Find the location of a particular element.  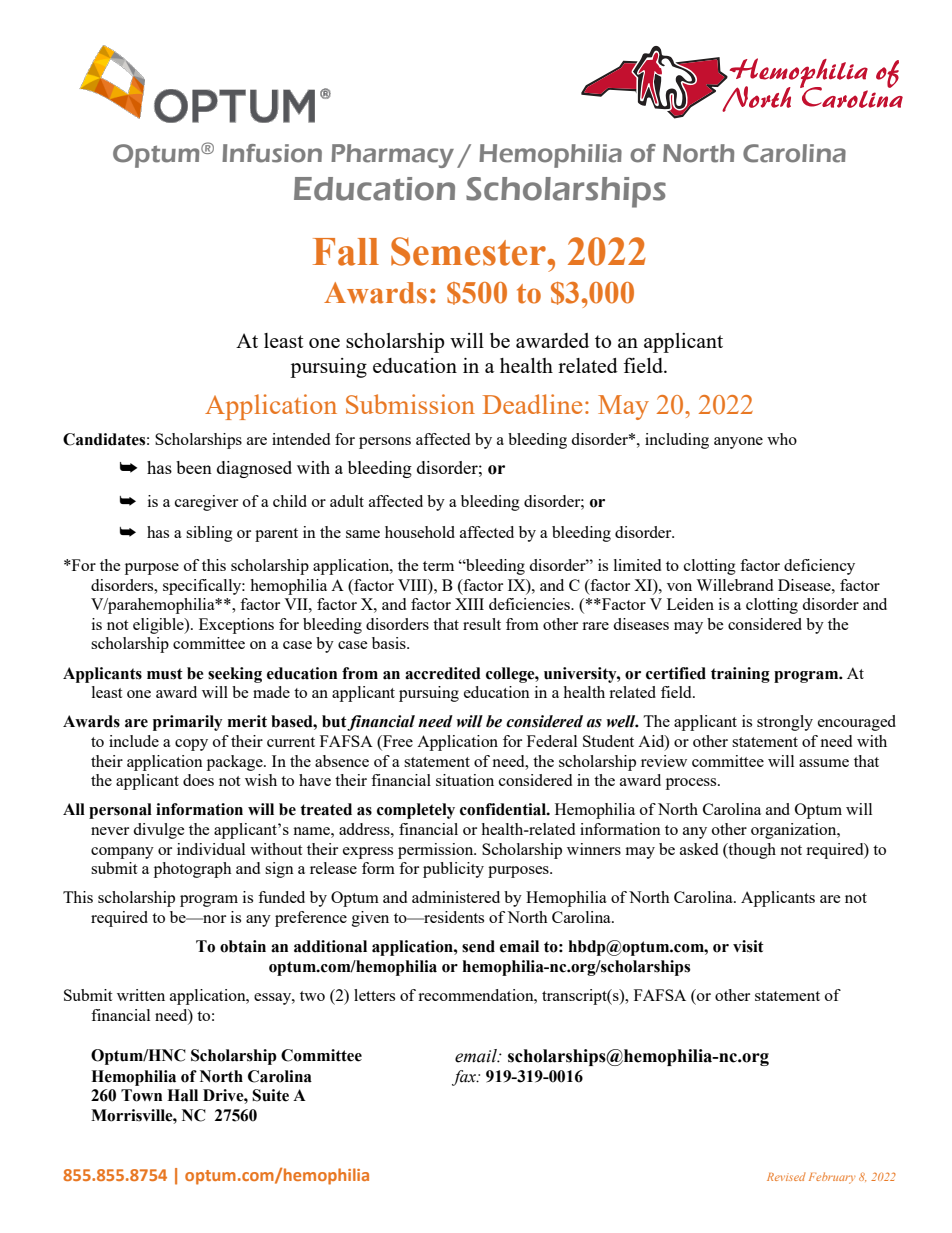

administered is located at coordinates (456, 897).
